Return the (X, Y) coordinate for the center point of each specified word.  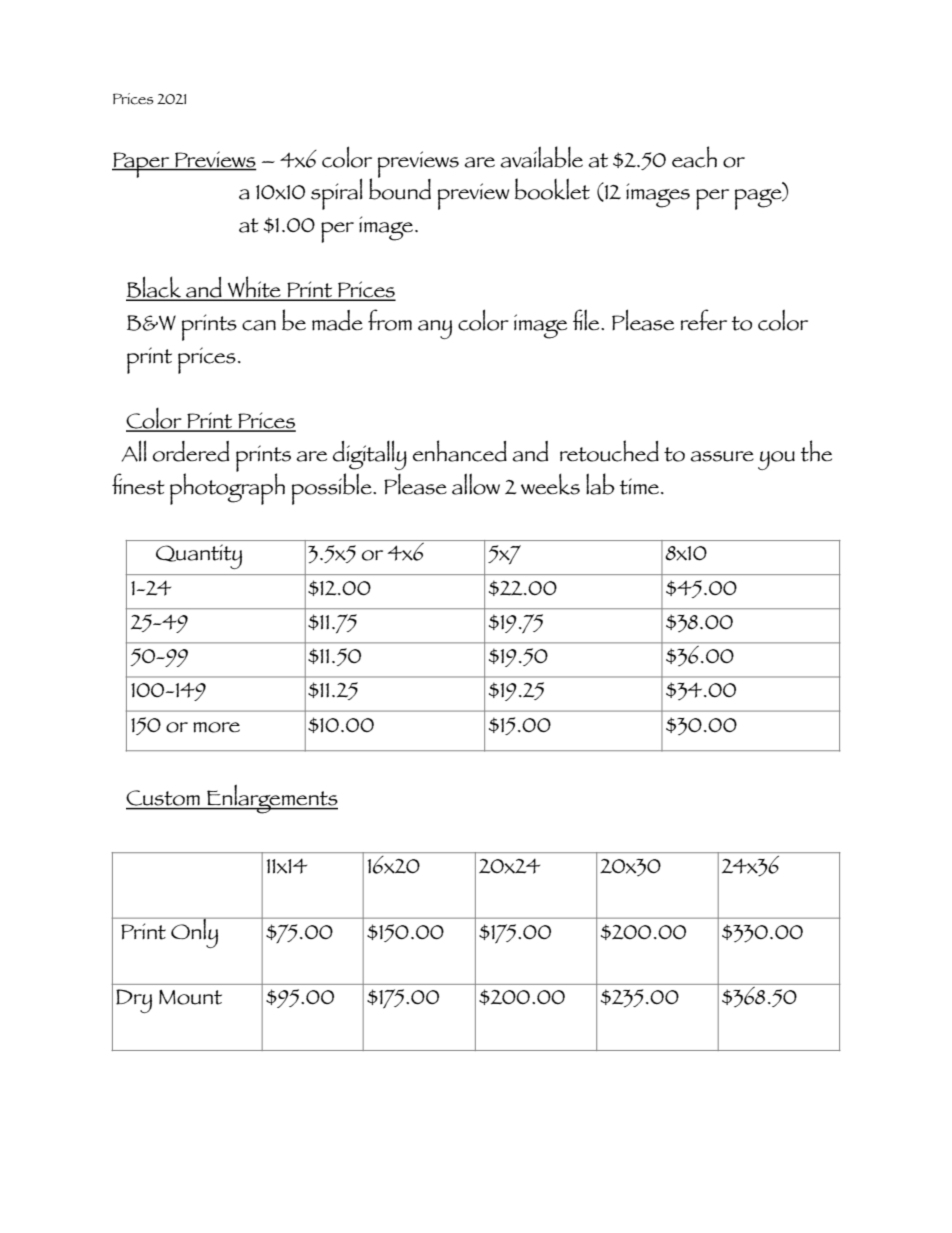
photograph (227, 488)
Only (194, 933)
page (759, 199)
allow (476, 484)
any (435, 329)
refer (703, 319)
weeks (550, 484)
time (639, 486)
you (776, 460)
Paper (142, 165)
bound (400, 188)
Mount (190, 997)
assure (722, 456)
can (259, 325)
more (216, 727)
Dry (134, 1001)
